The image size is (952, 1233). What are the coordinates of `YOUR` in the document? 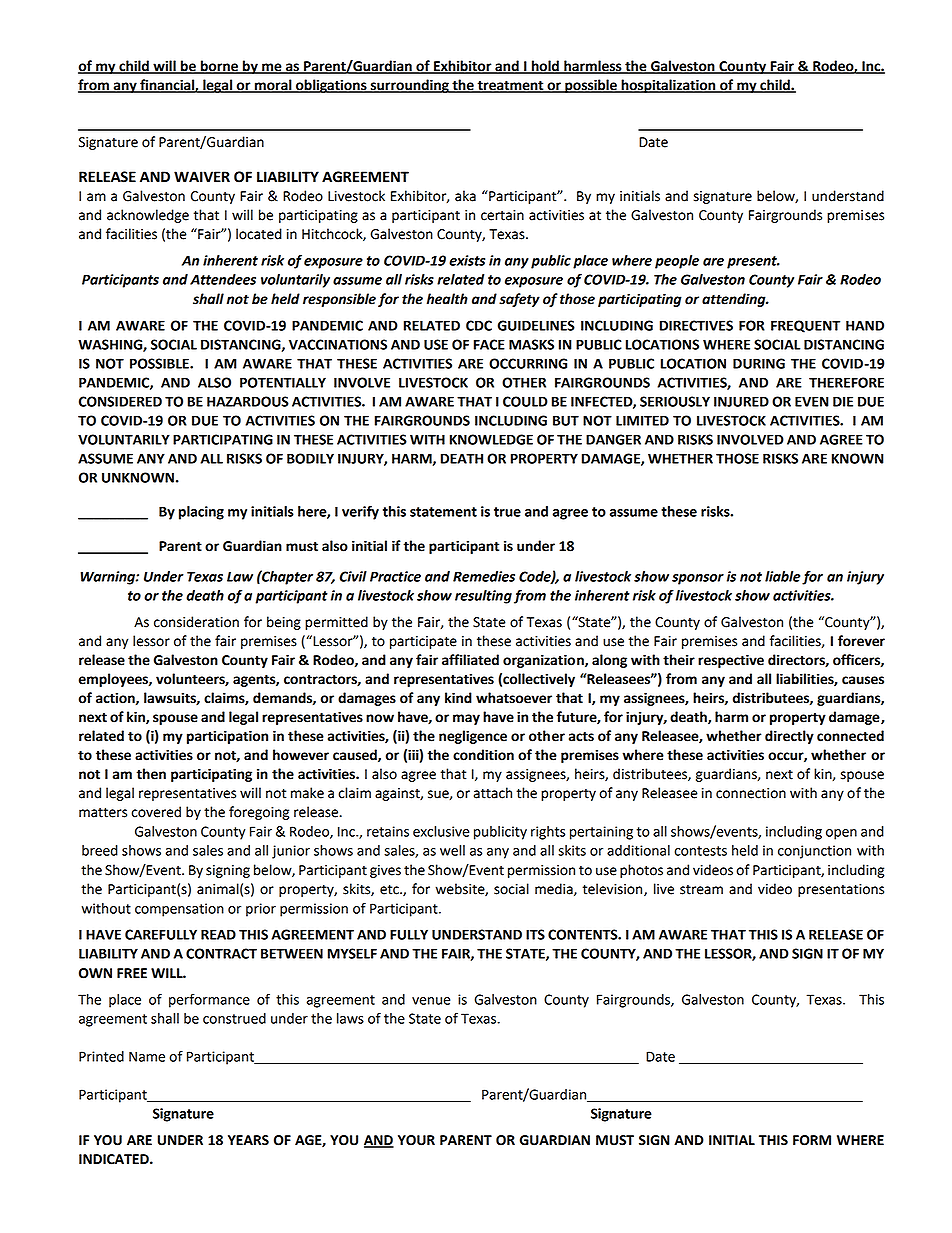 It's located at (416, 1140).
